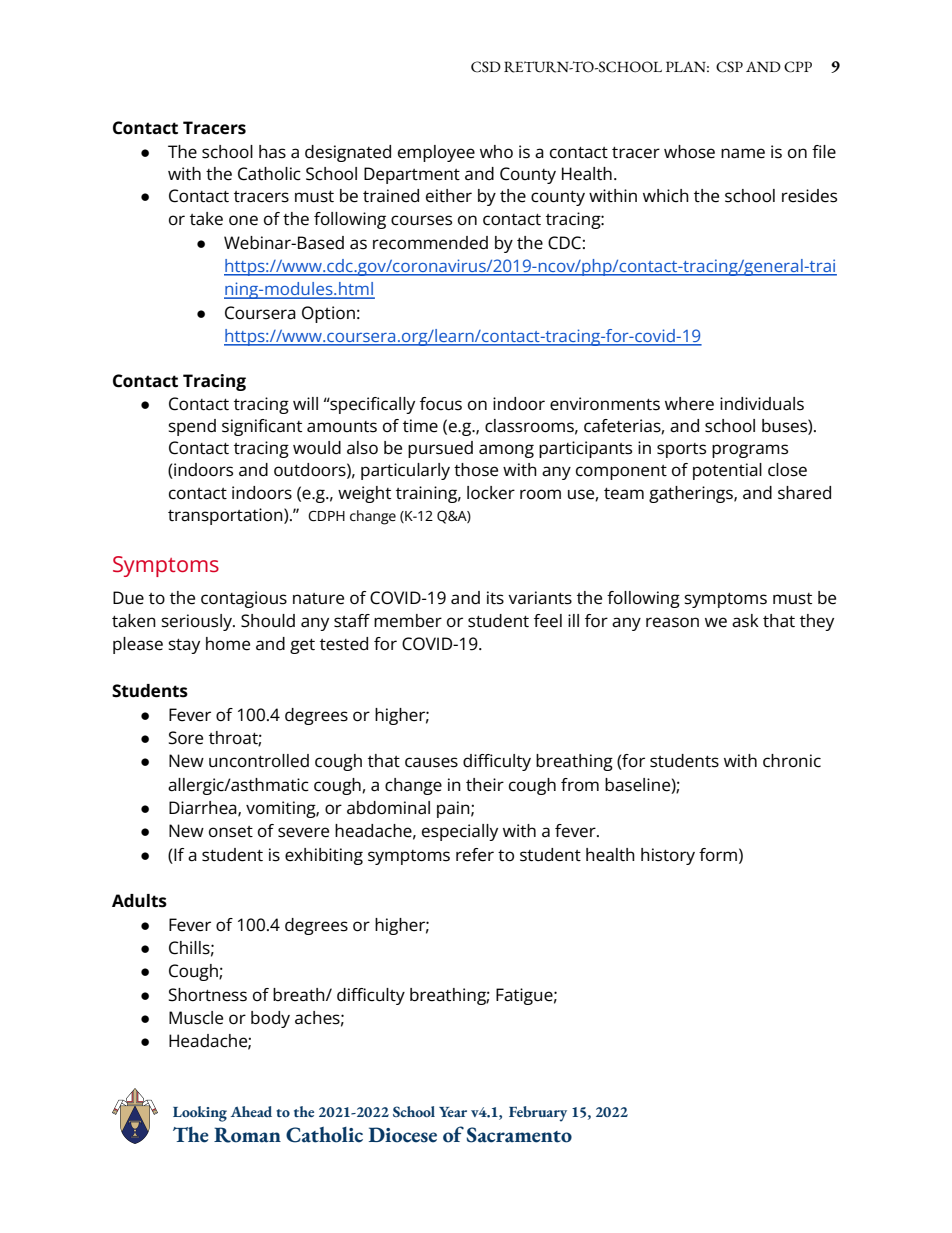 This screenshot has height=1233, width=952. I want to click on individuals, so click(762, 404).
